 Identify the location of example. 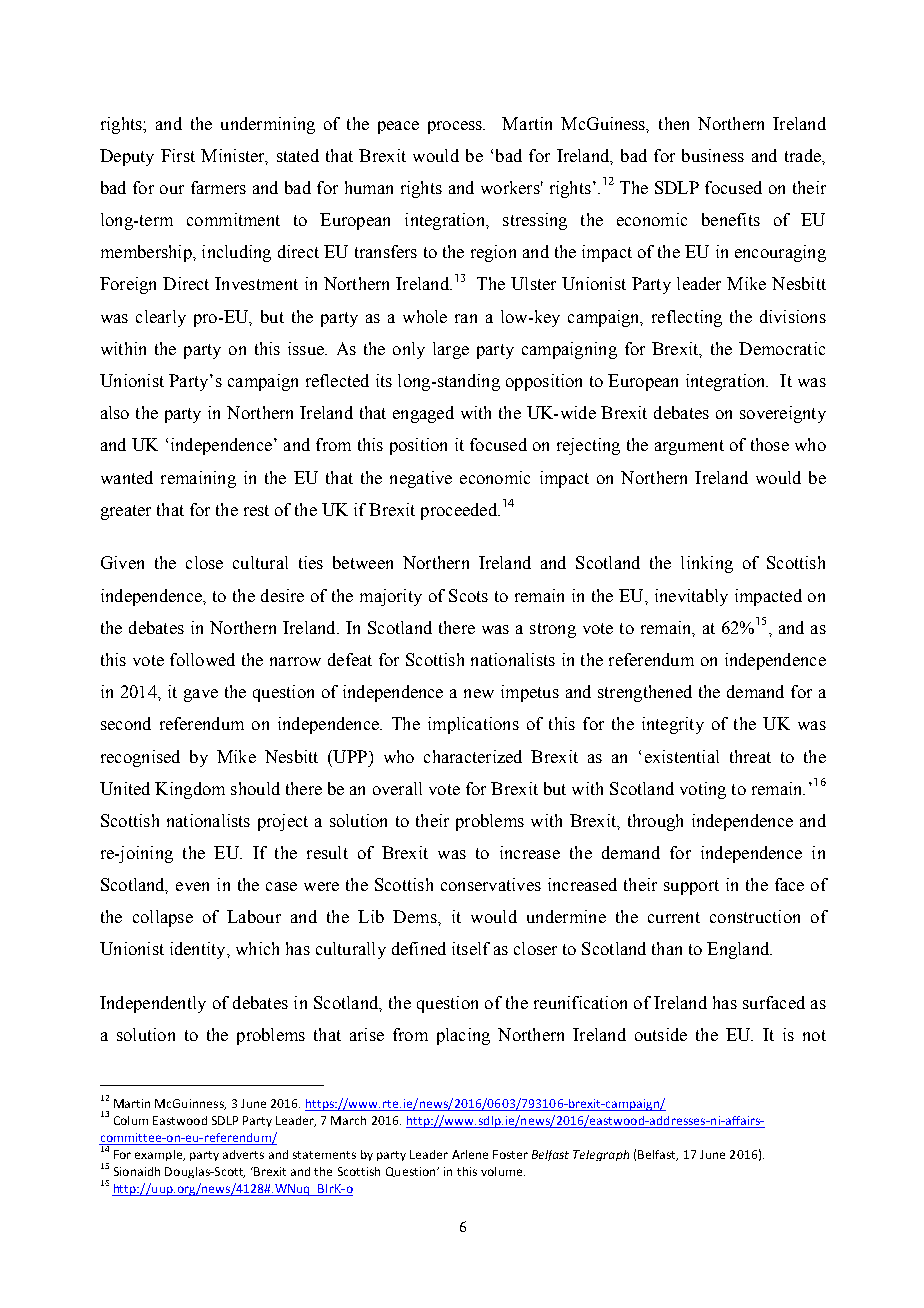
(160, 1155).
